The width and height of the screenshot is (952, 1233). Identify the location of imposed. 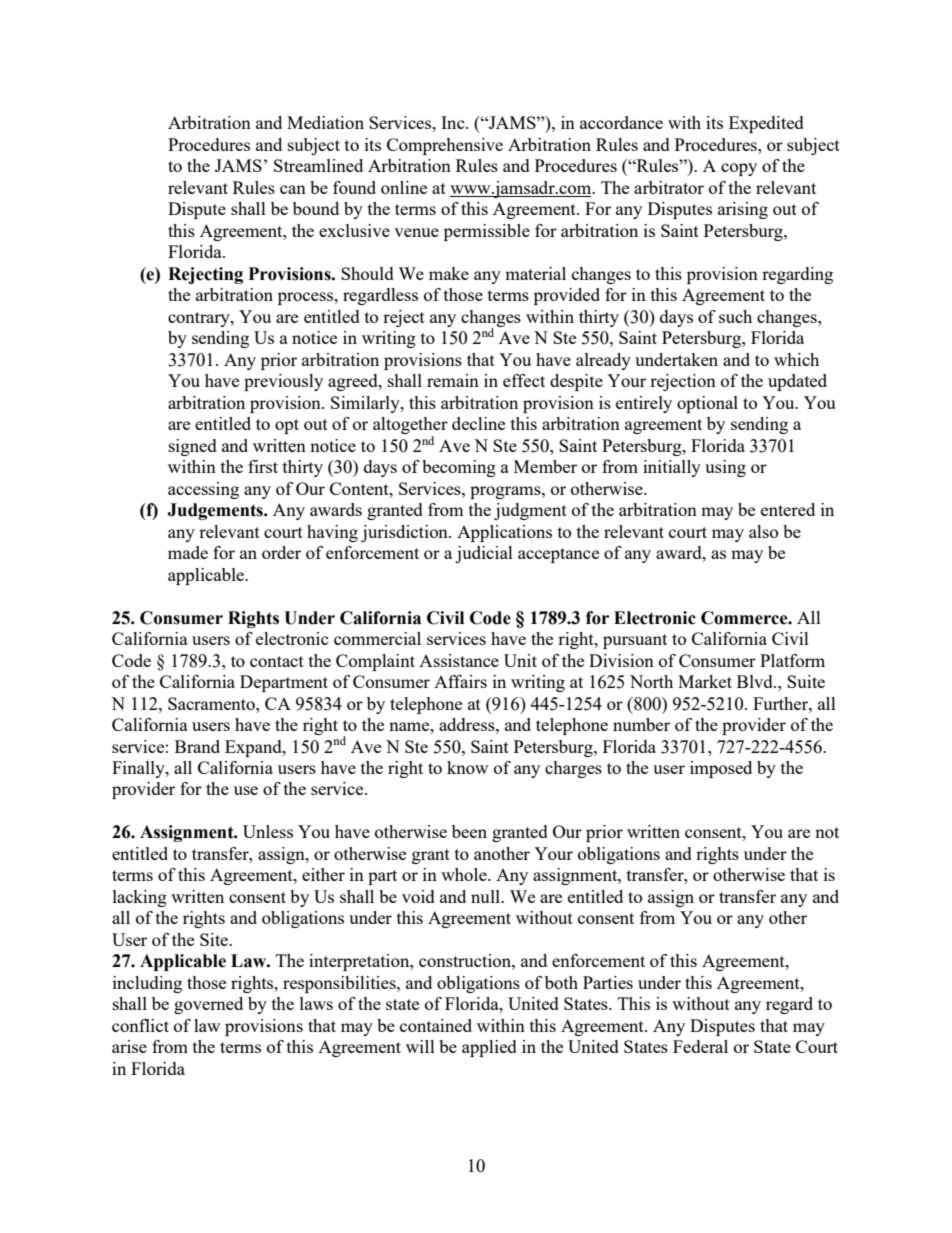
(721, 769).
